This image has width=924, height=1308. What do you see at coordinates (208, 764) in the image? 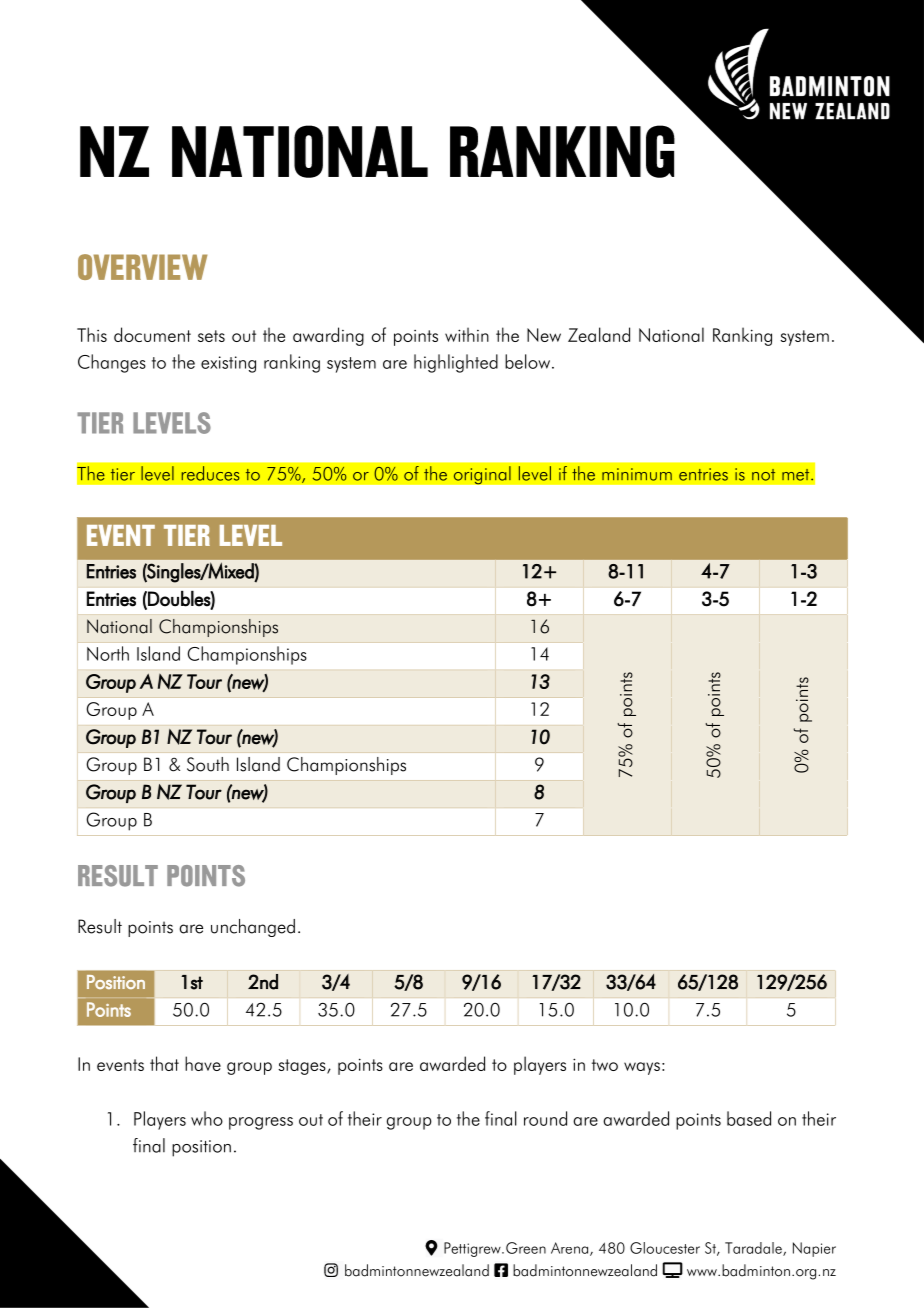
I see `South` at bounding box center [208, 764].
